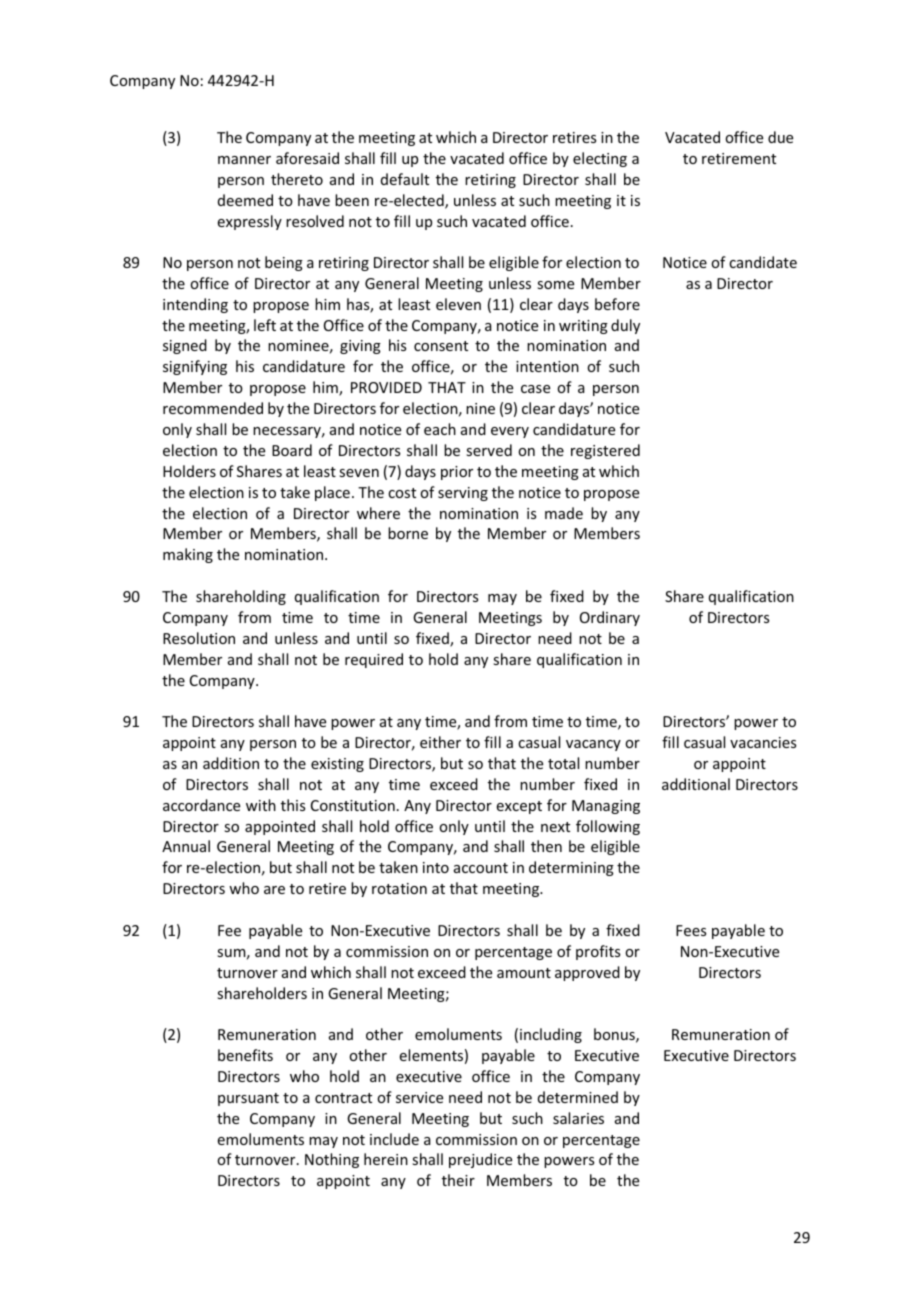 Image resolution: width=924 pixels, height=1308 pixels. Describe the element at coordinates (605, 451) in the document. I see `registered` at that location.
